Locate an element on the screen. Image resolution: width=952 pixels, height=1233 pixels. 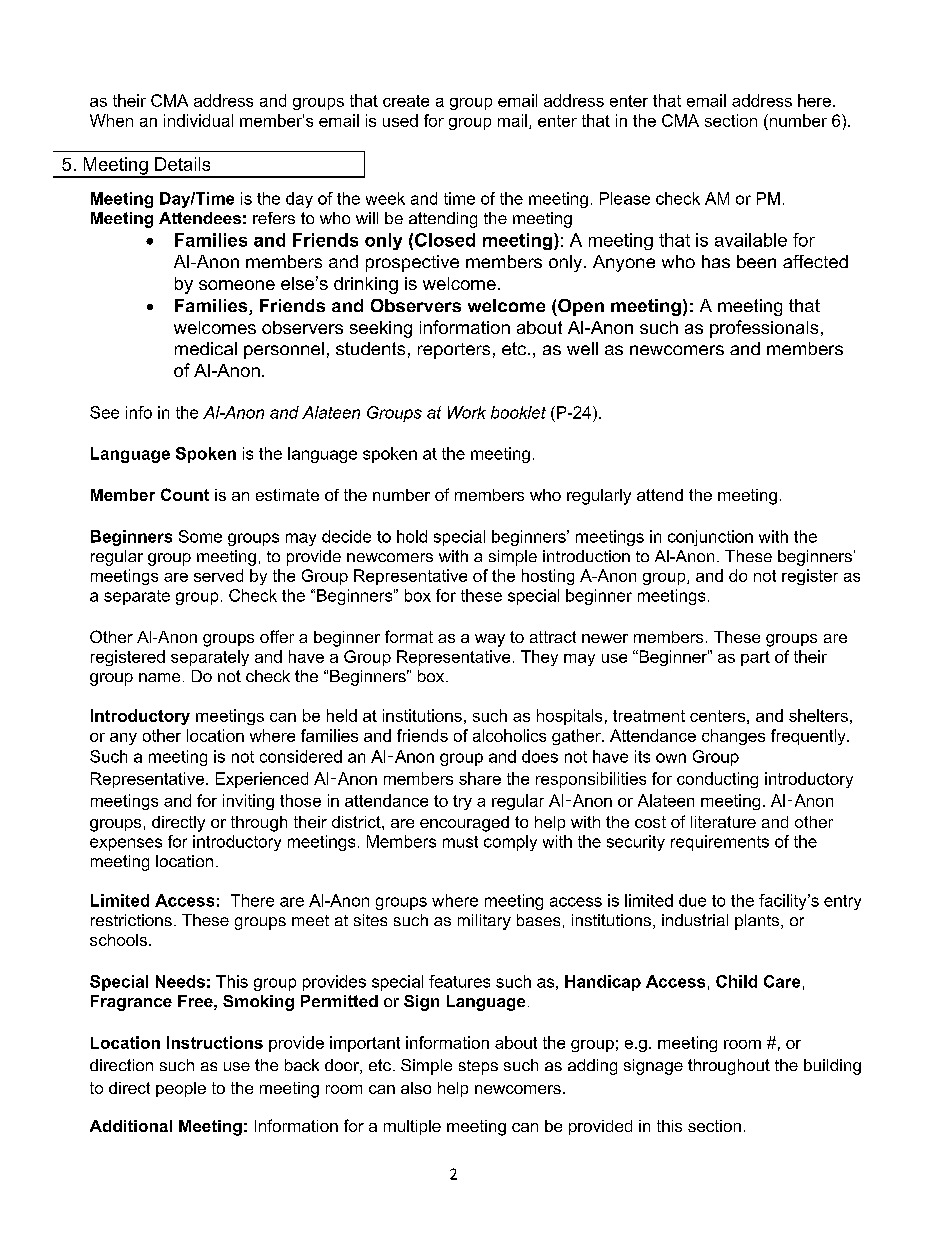
part is located at coordinates (755, 658).
